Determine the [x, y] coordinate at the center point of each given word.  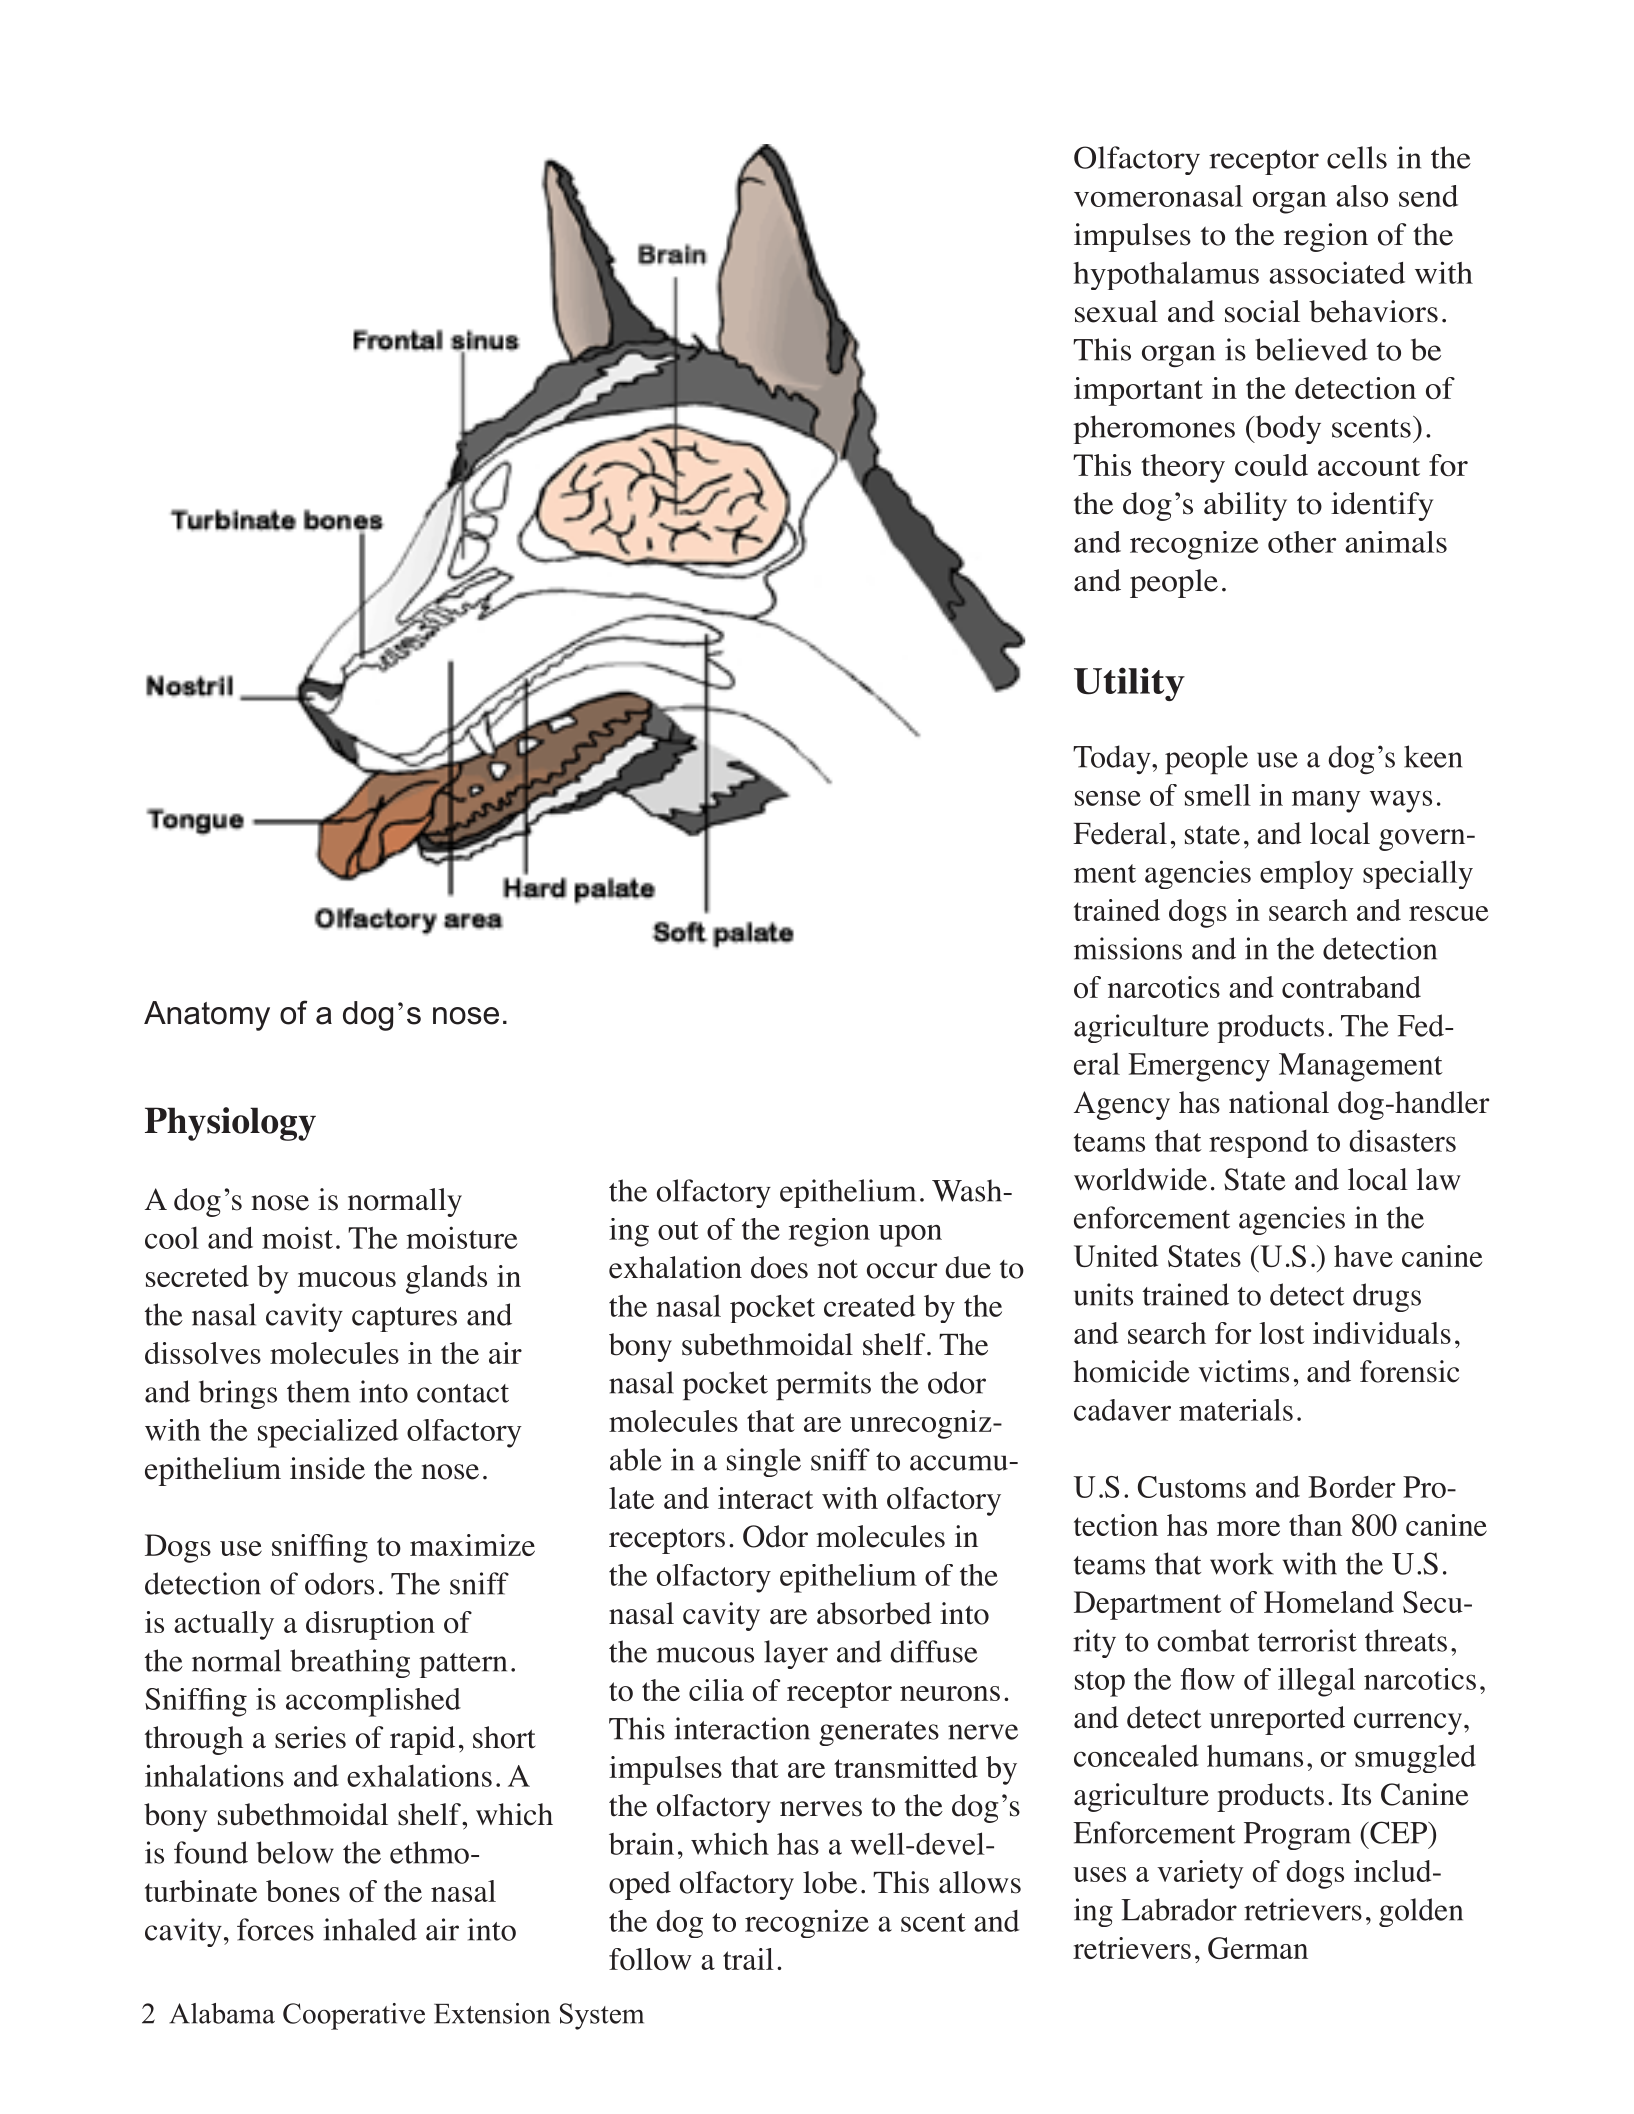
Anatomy [207, 1016]
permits [823, 1386]
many [1326, 801]
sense [1108, 798]
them [318, 1391]
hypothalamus [1166, 275]
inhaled [370, 1929]
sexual [1116, 311]
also [1362, 196]
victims [1243, 1371]
